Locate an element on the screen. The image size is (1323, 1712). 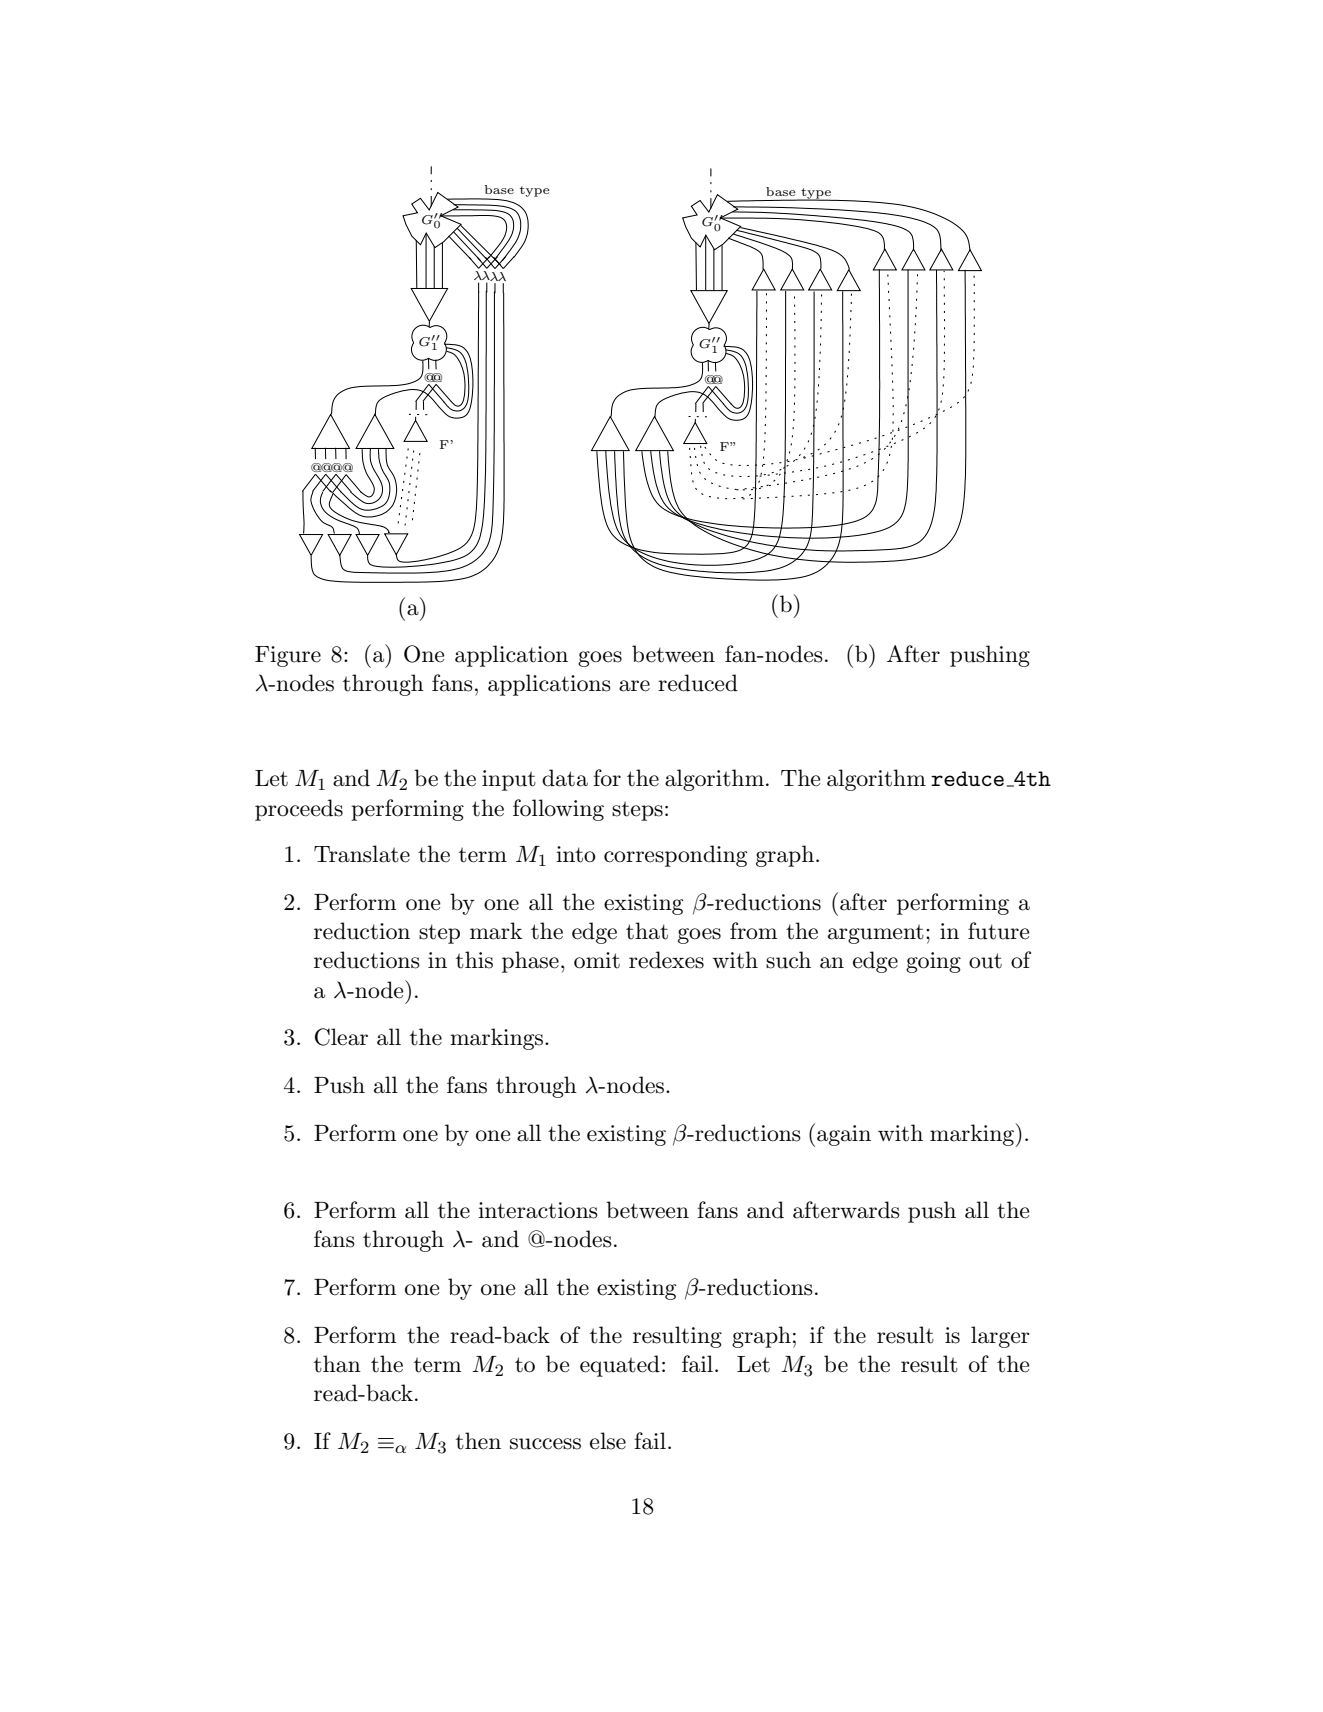
omit is located at coordinates (597, 960).
